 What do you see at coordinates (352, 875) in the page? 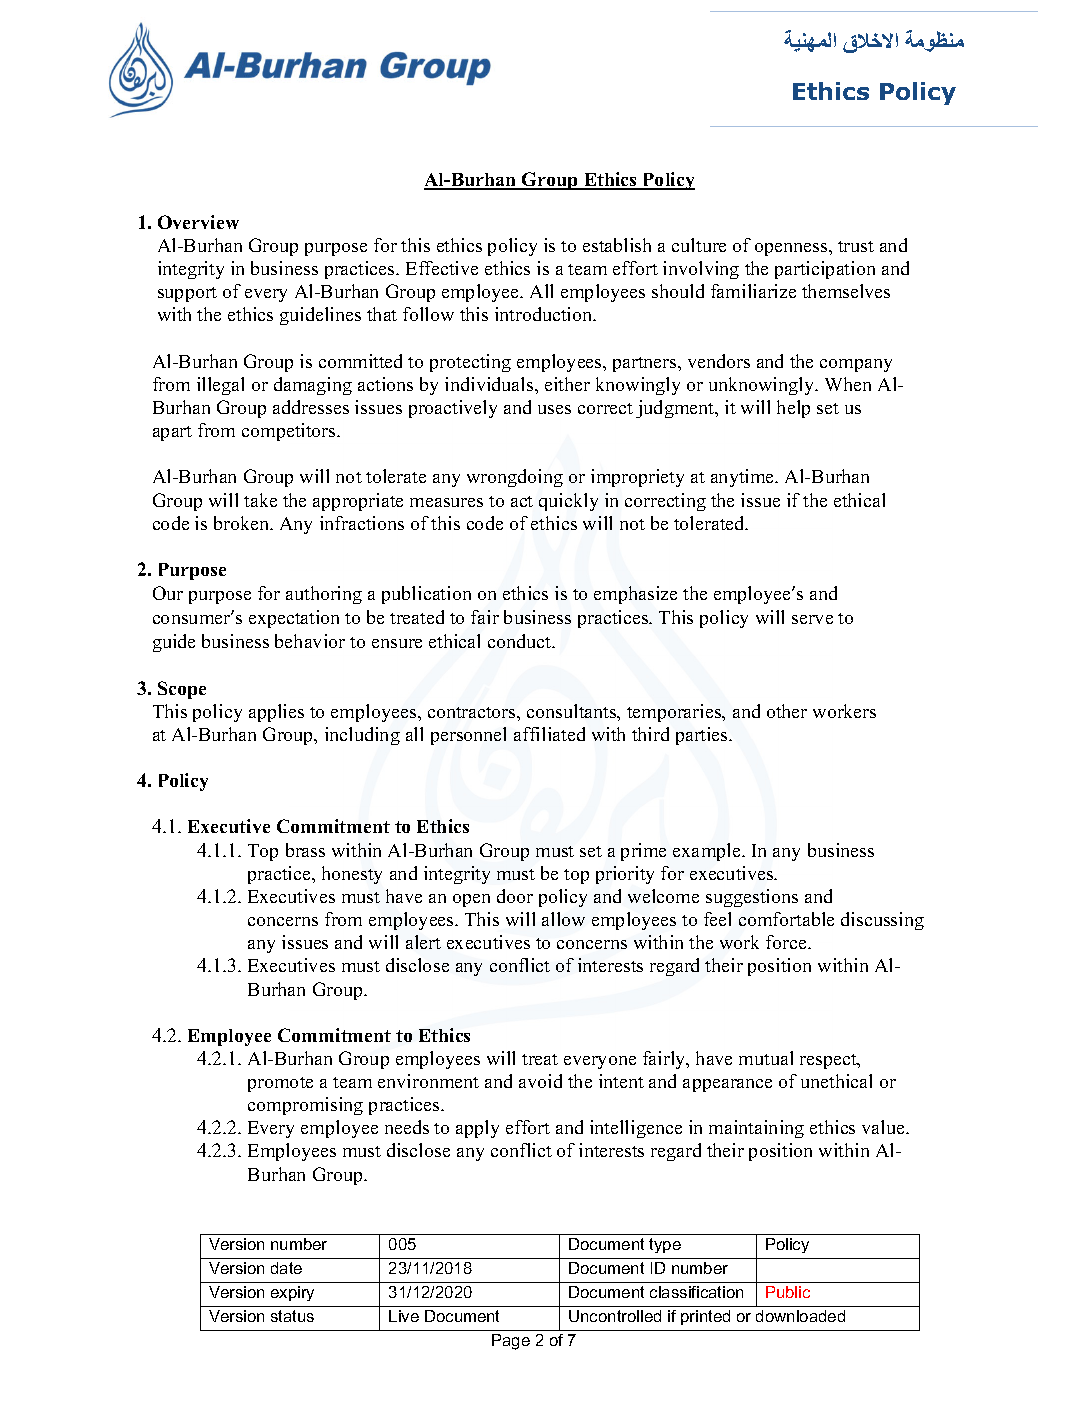
I see `honesty` at bounding box center [352, 875].
